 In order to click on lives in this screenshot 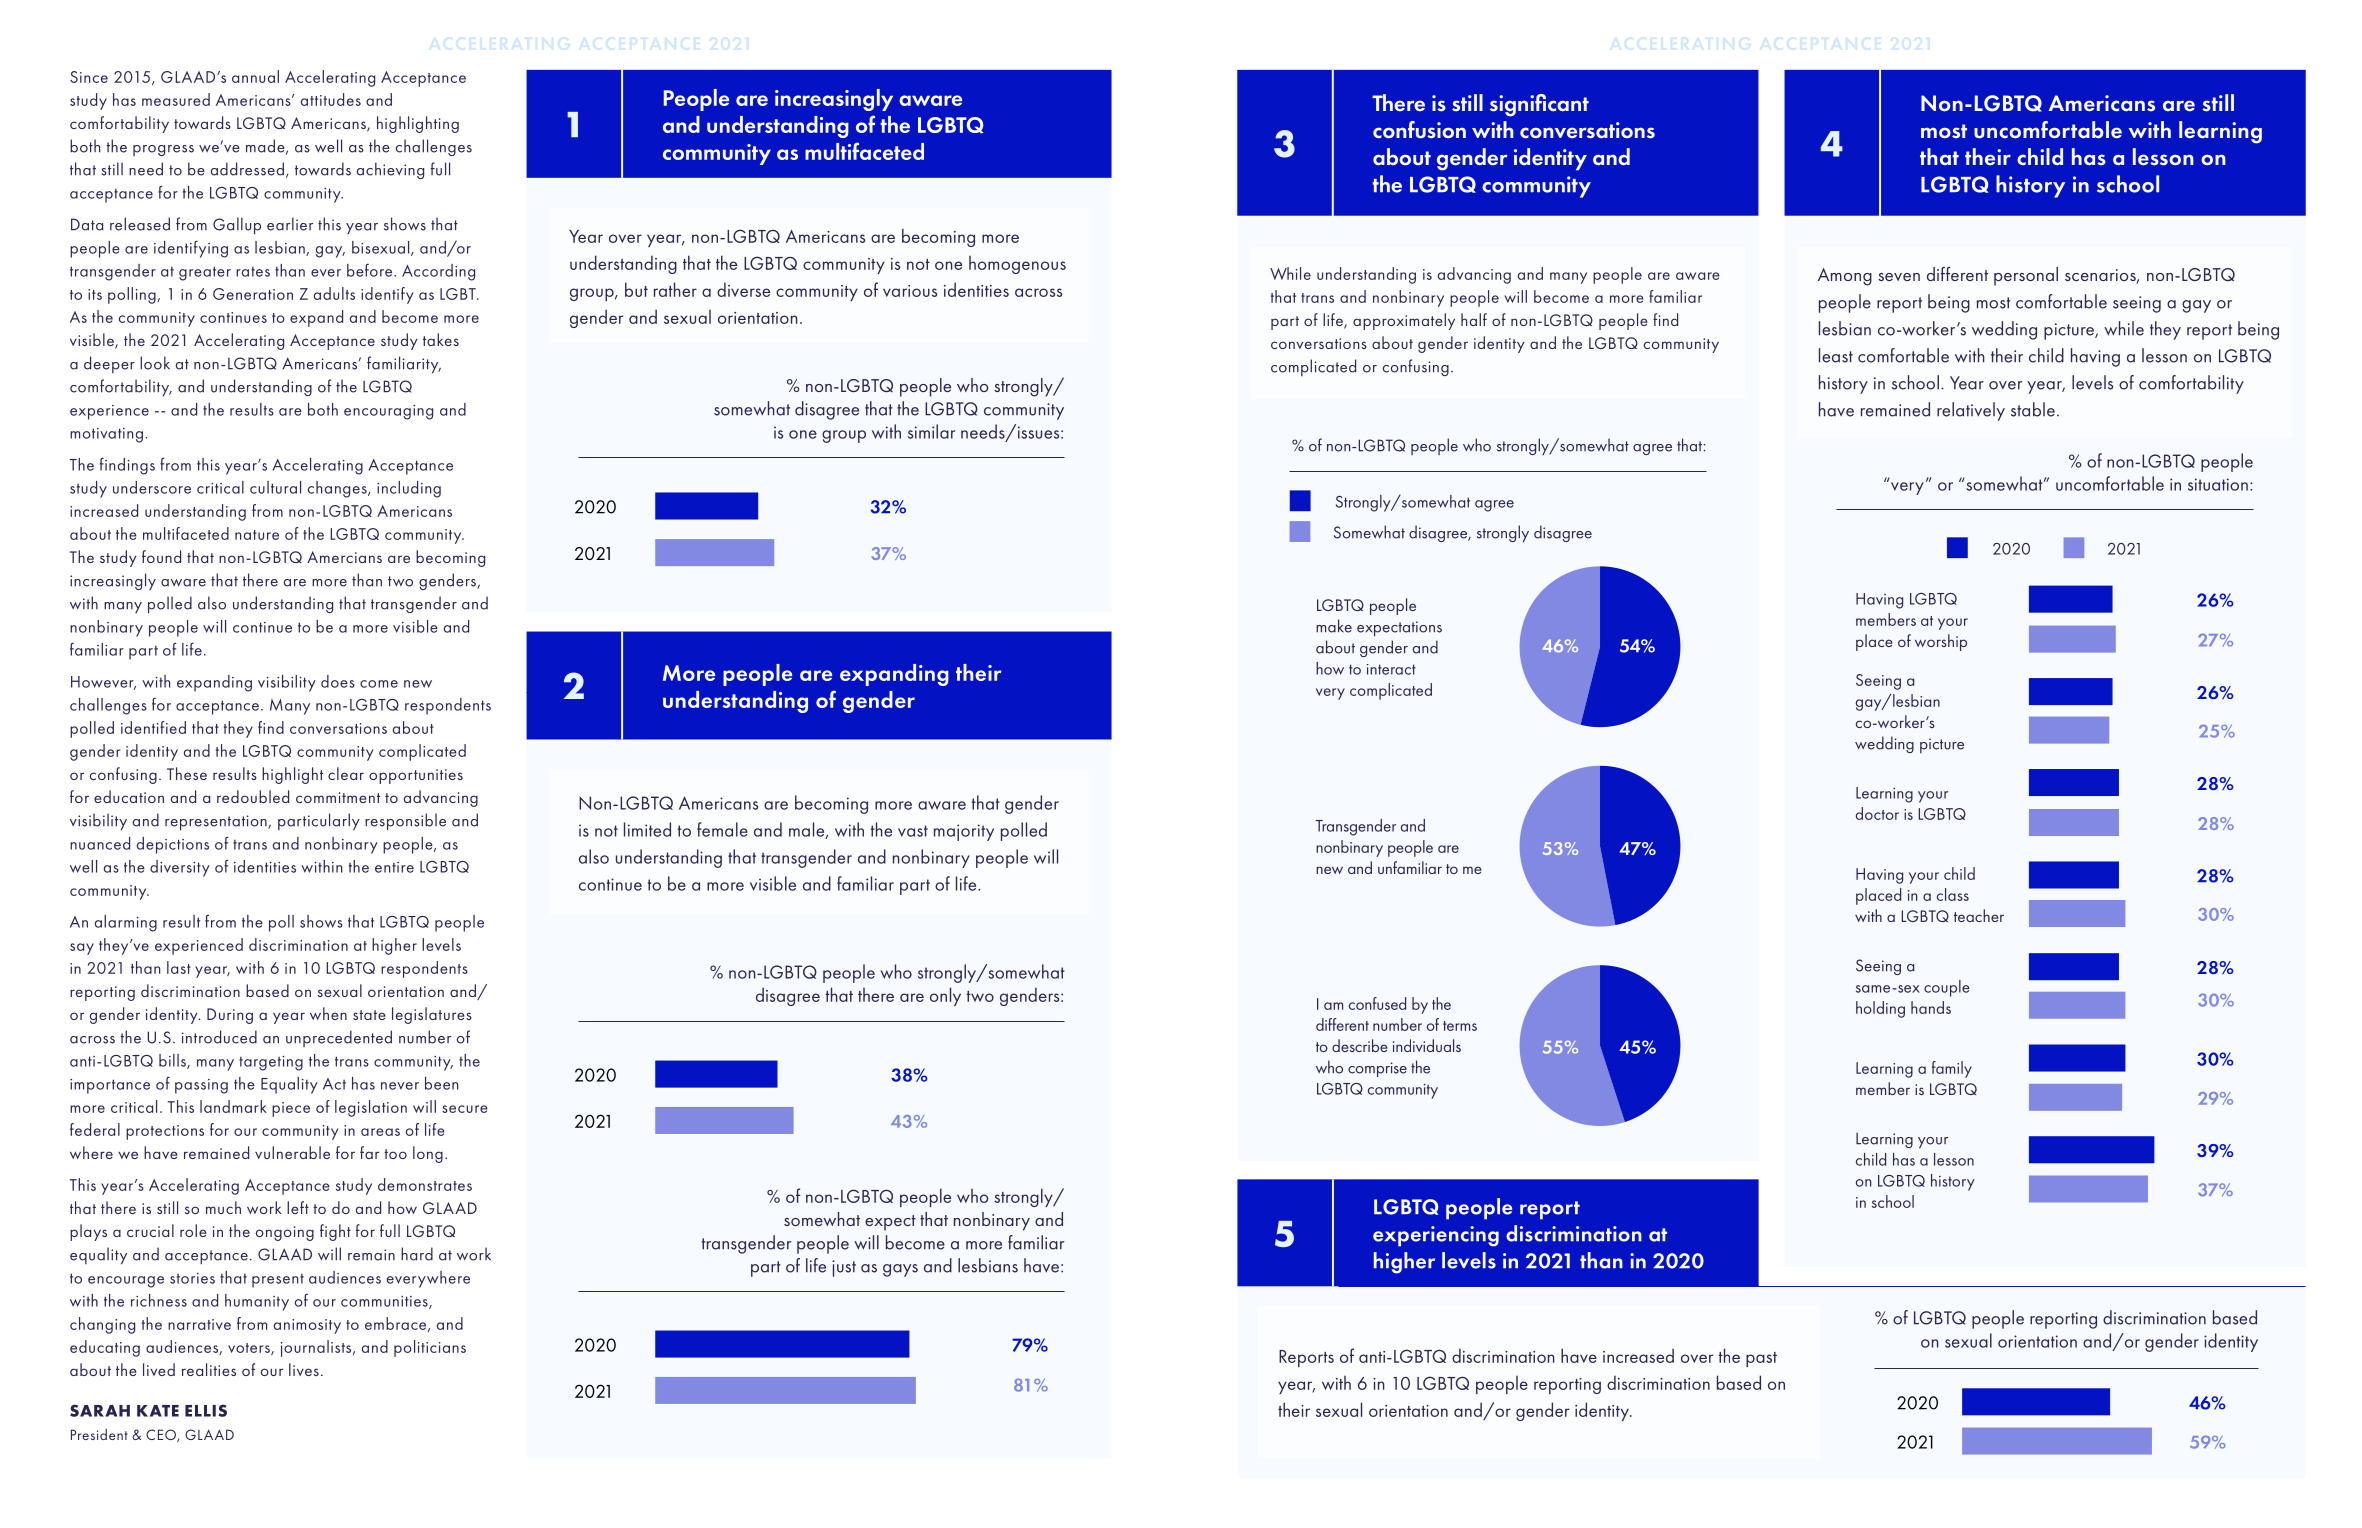, I will do `click(304, 1369)`.
